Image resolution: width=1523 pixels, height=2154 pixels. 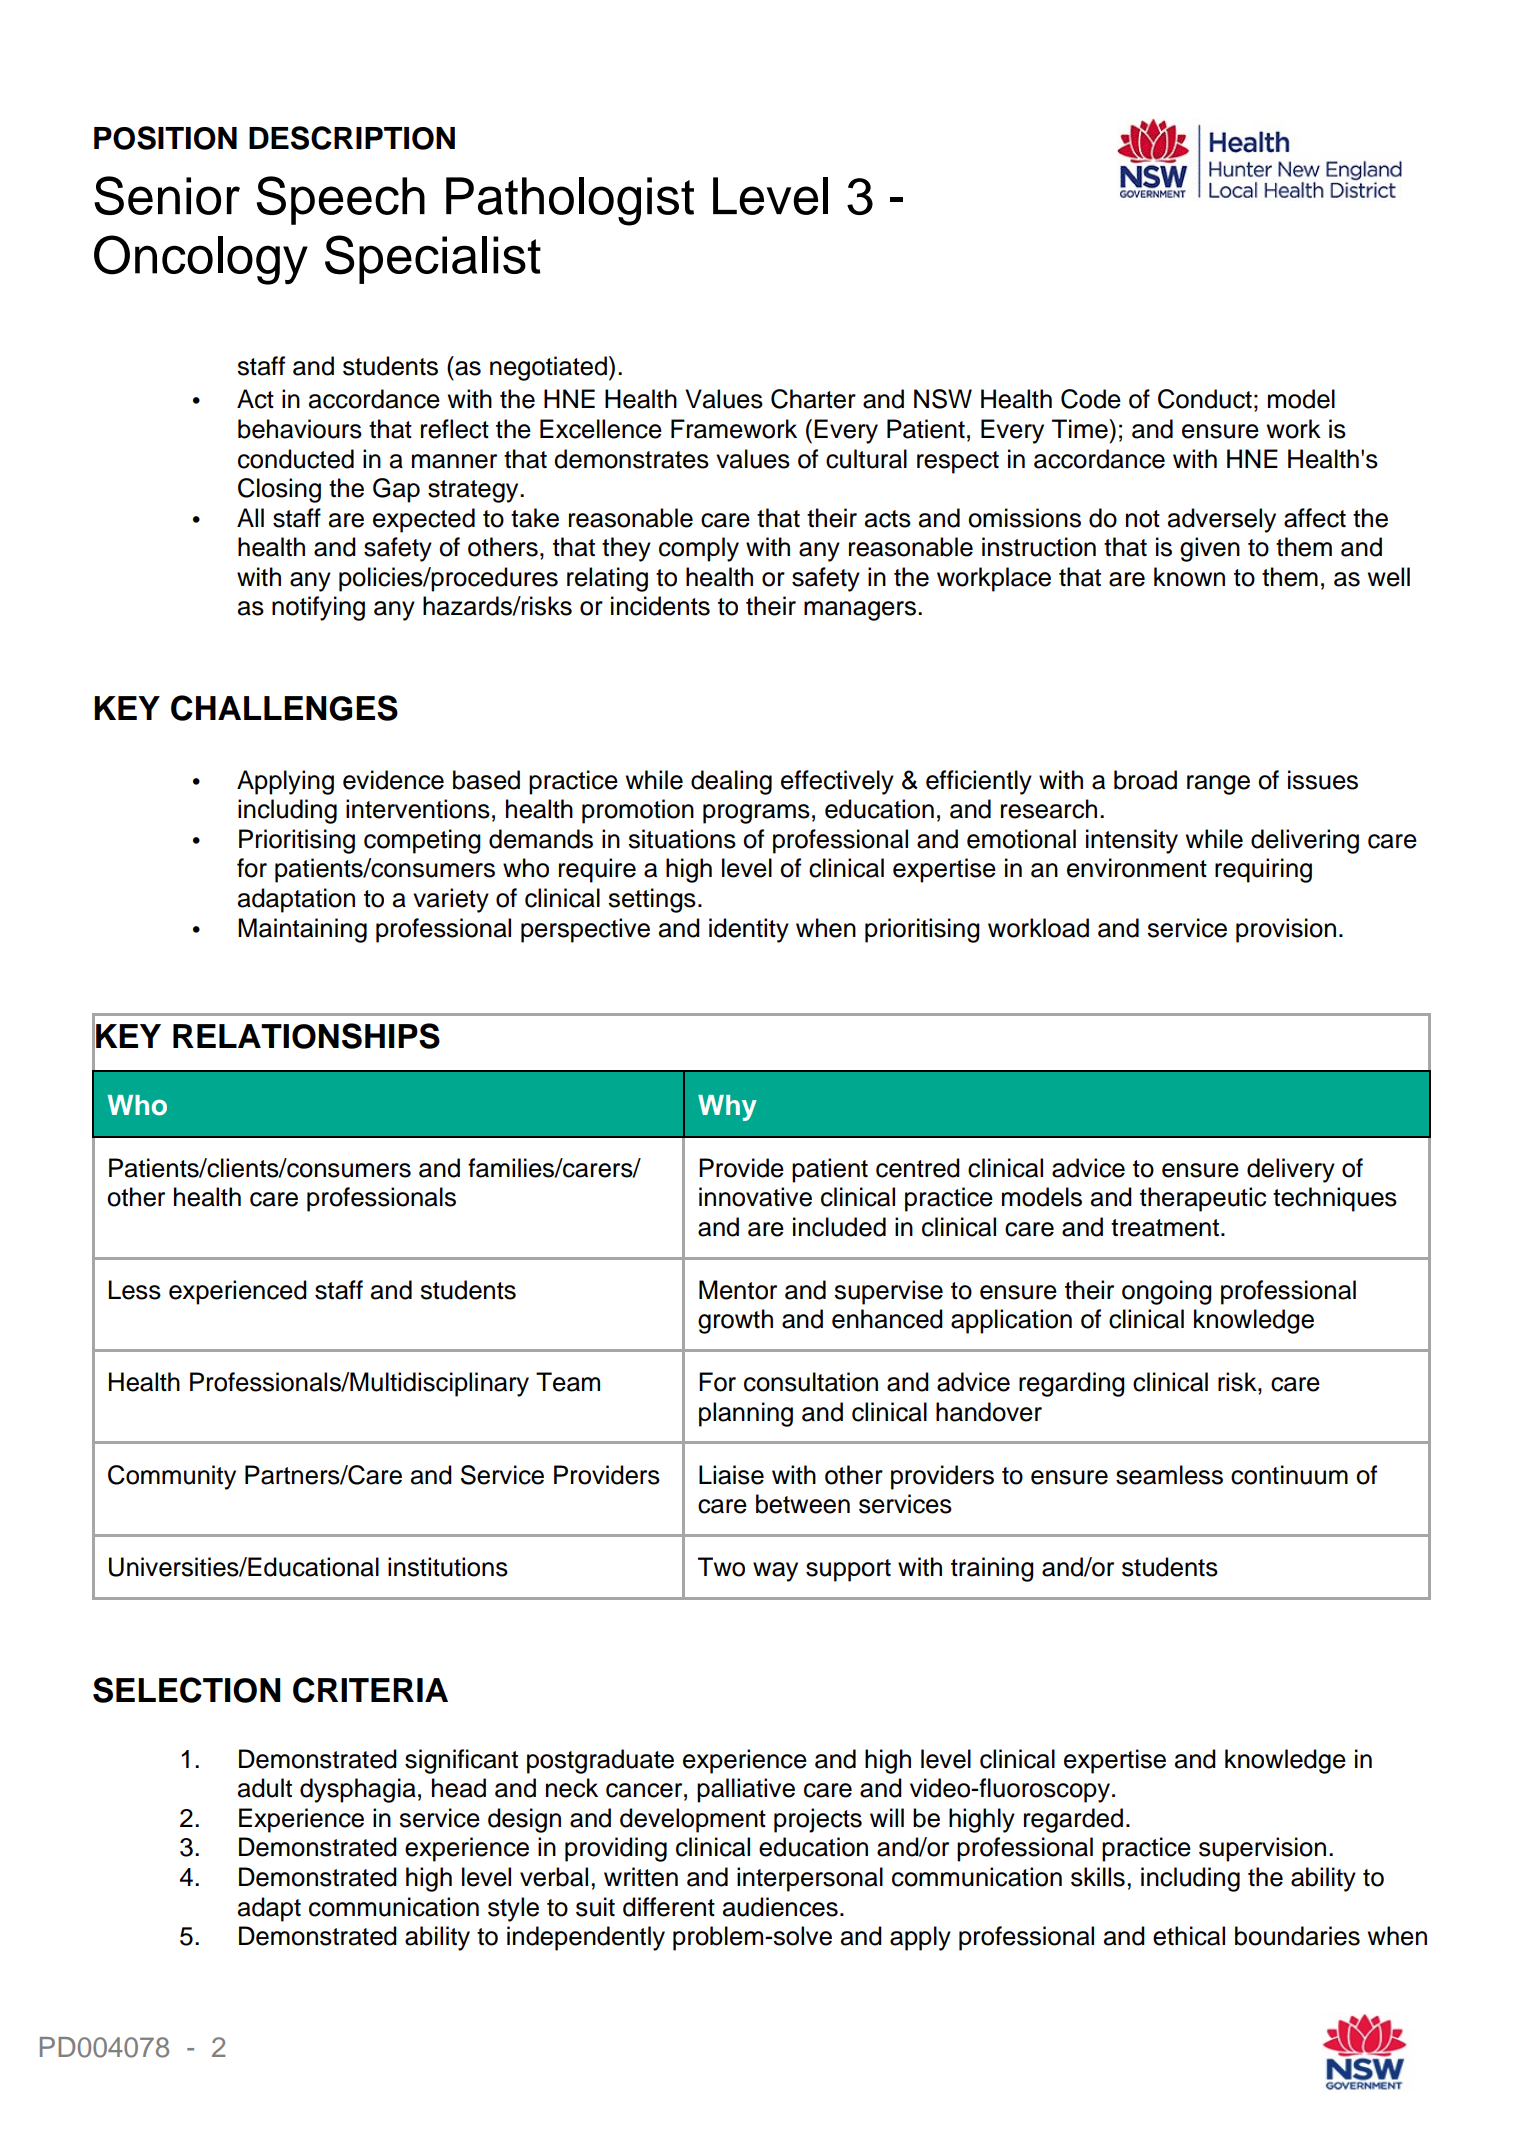 I want to click on dealing, so click(x=731, y=782).
